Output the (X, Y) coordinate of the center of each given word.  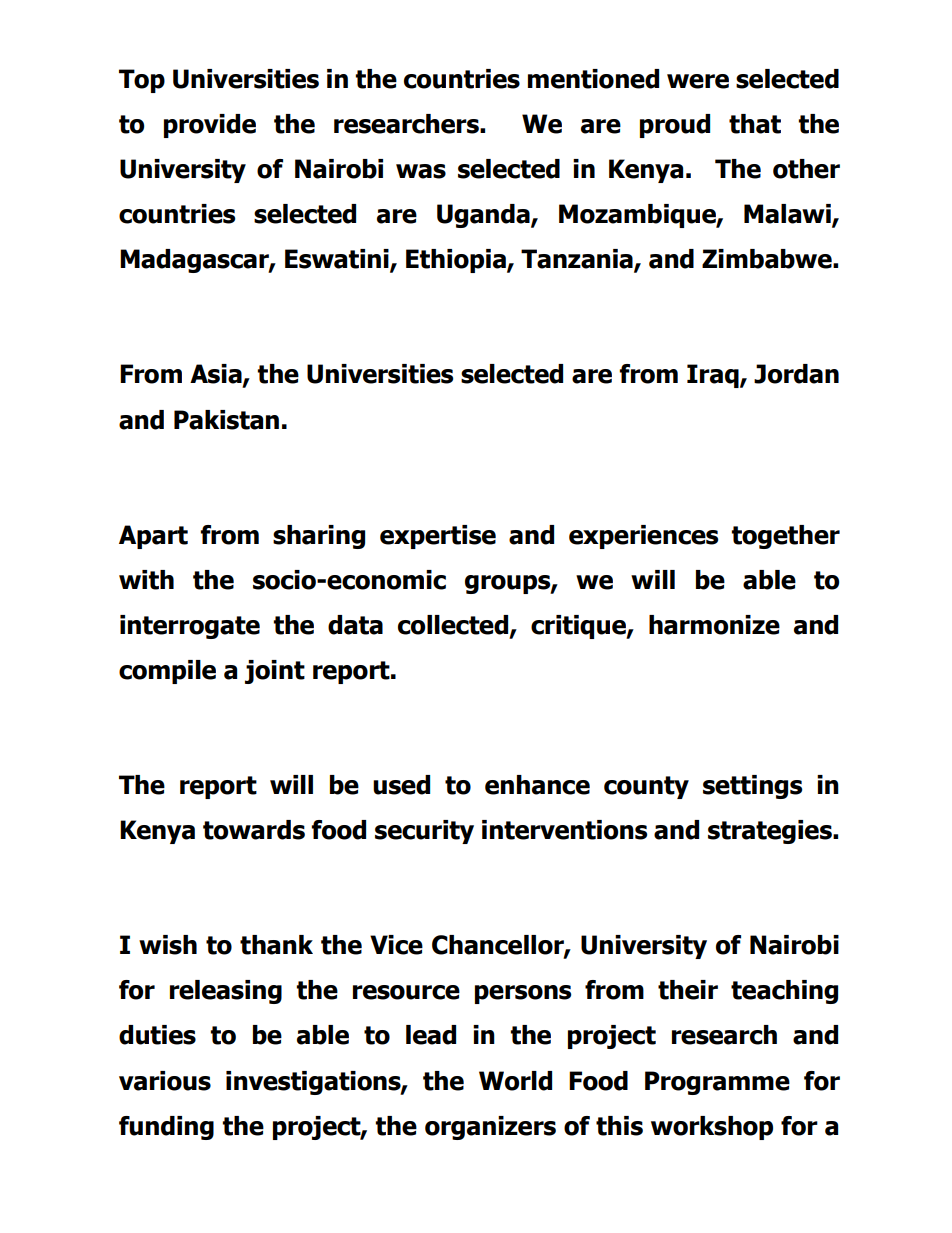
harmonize (714, 625)
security (424, 832)
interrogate (190, 627)
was (421, 171)
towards (254, 830)
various (165, 1081)
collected (454, 626)
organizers (490, 1128)
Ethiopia (457, 261)
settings (752, 787)
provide (210, 126)
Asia (217, 375)
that (755, 124)
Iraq (714, 376)
